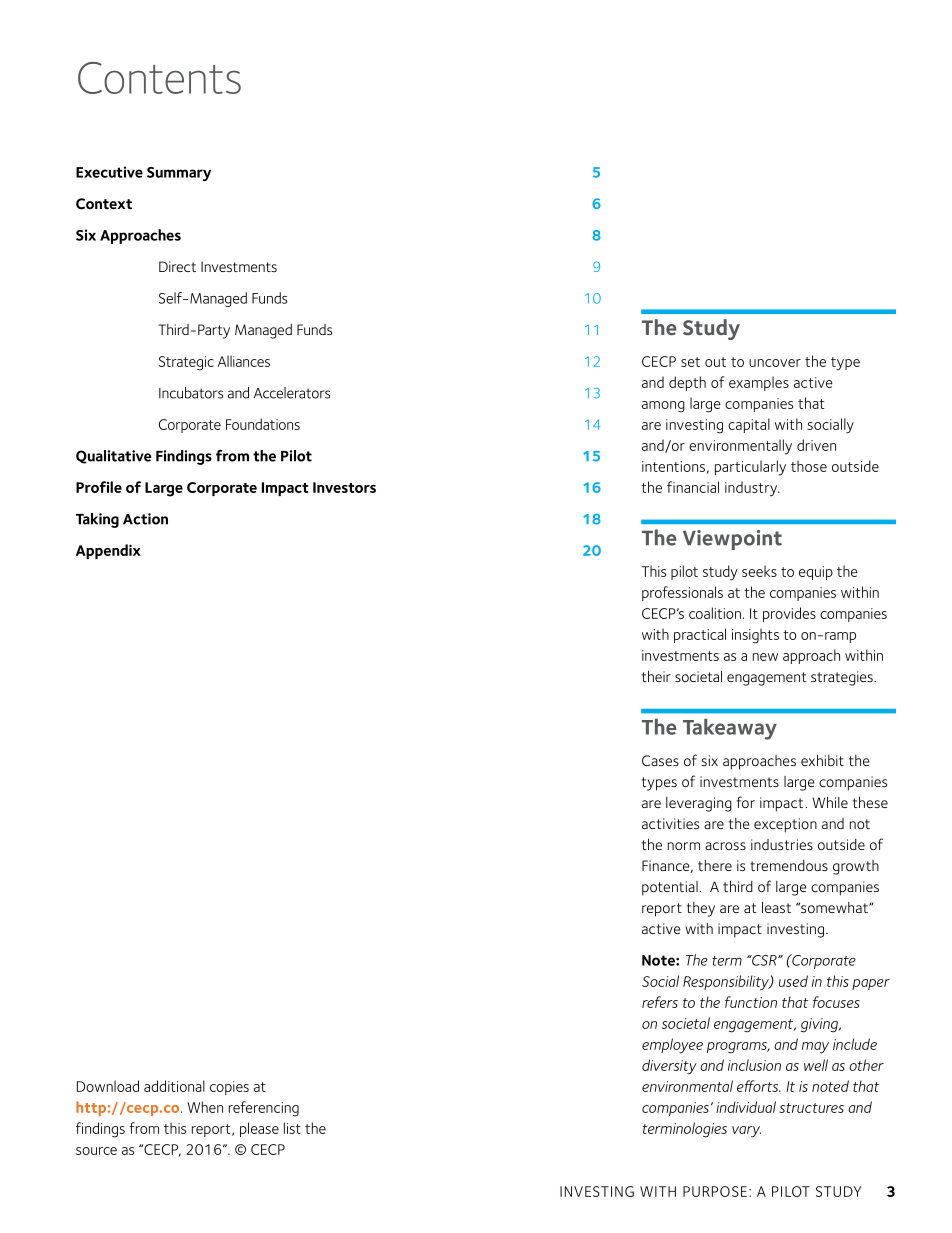 Image resolution: width=952 pixels, height=1233 pixels. Describe the element at coordinates (108, 551) in the screenshot. I see `Appendix` at that location.
